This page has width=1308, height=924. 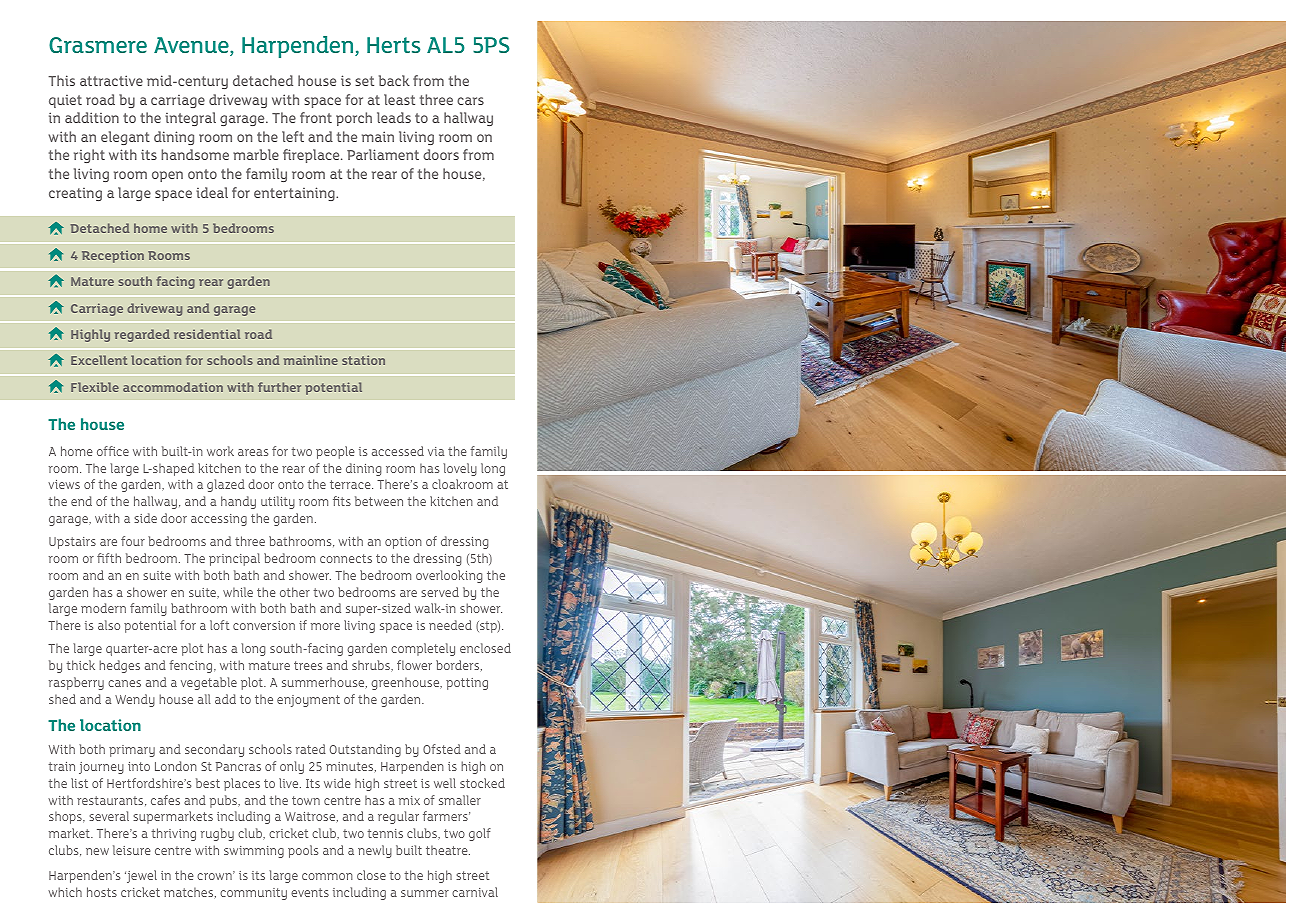 I want to click on hedges, so click(x=119, y=666).
